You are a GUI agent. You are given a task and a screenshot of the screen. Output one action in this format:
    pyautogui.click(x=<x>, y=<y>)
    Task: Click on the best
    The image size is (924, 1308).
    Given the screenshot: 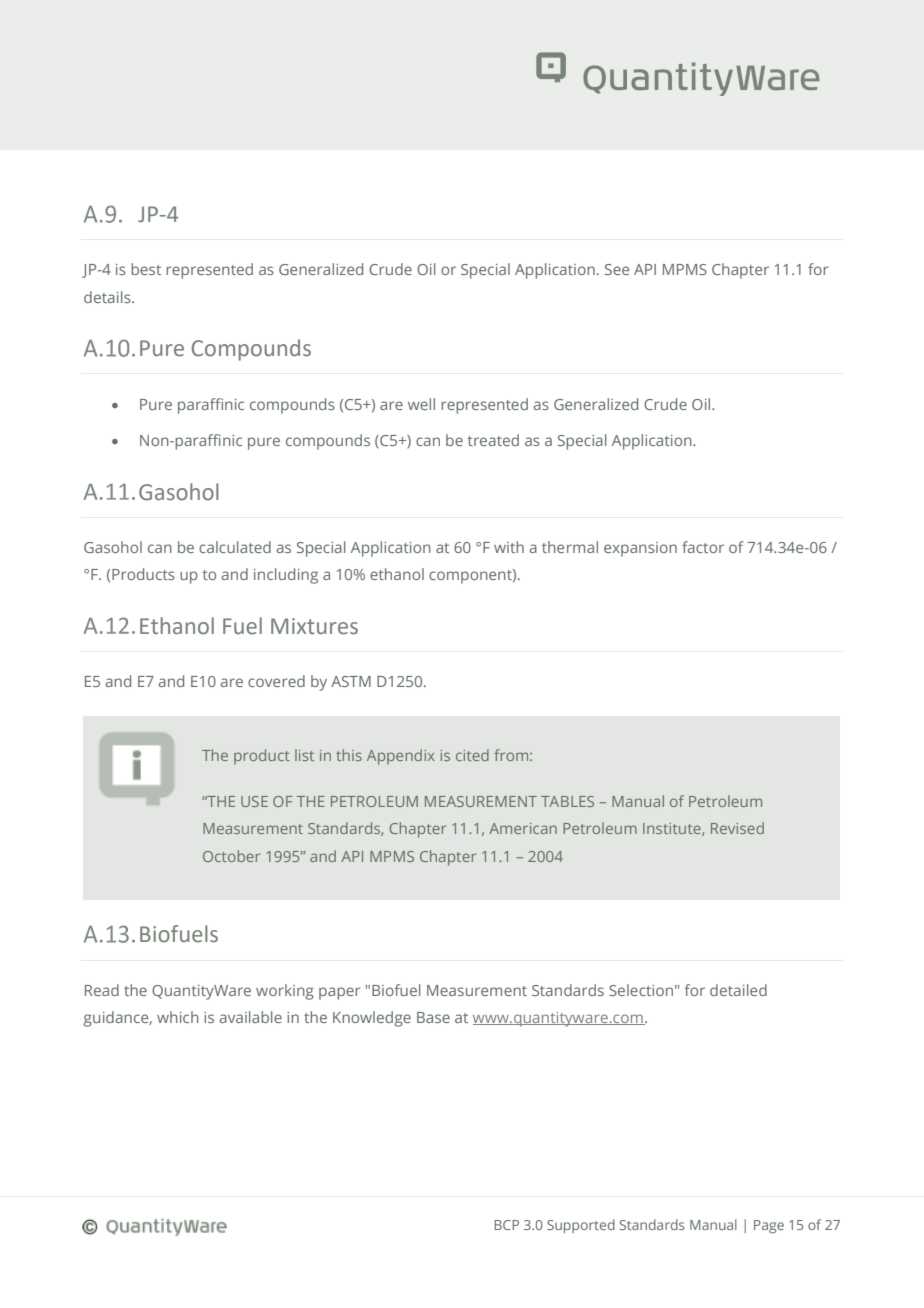 What is the action you would take?
    pyautogui.click(x=146, y=269)
